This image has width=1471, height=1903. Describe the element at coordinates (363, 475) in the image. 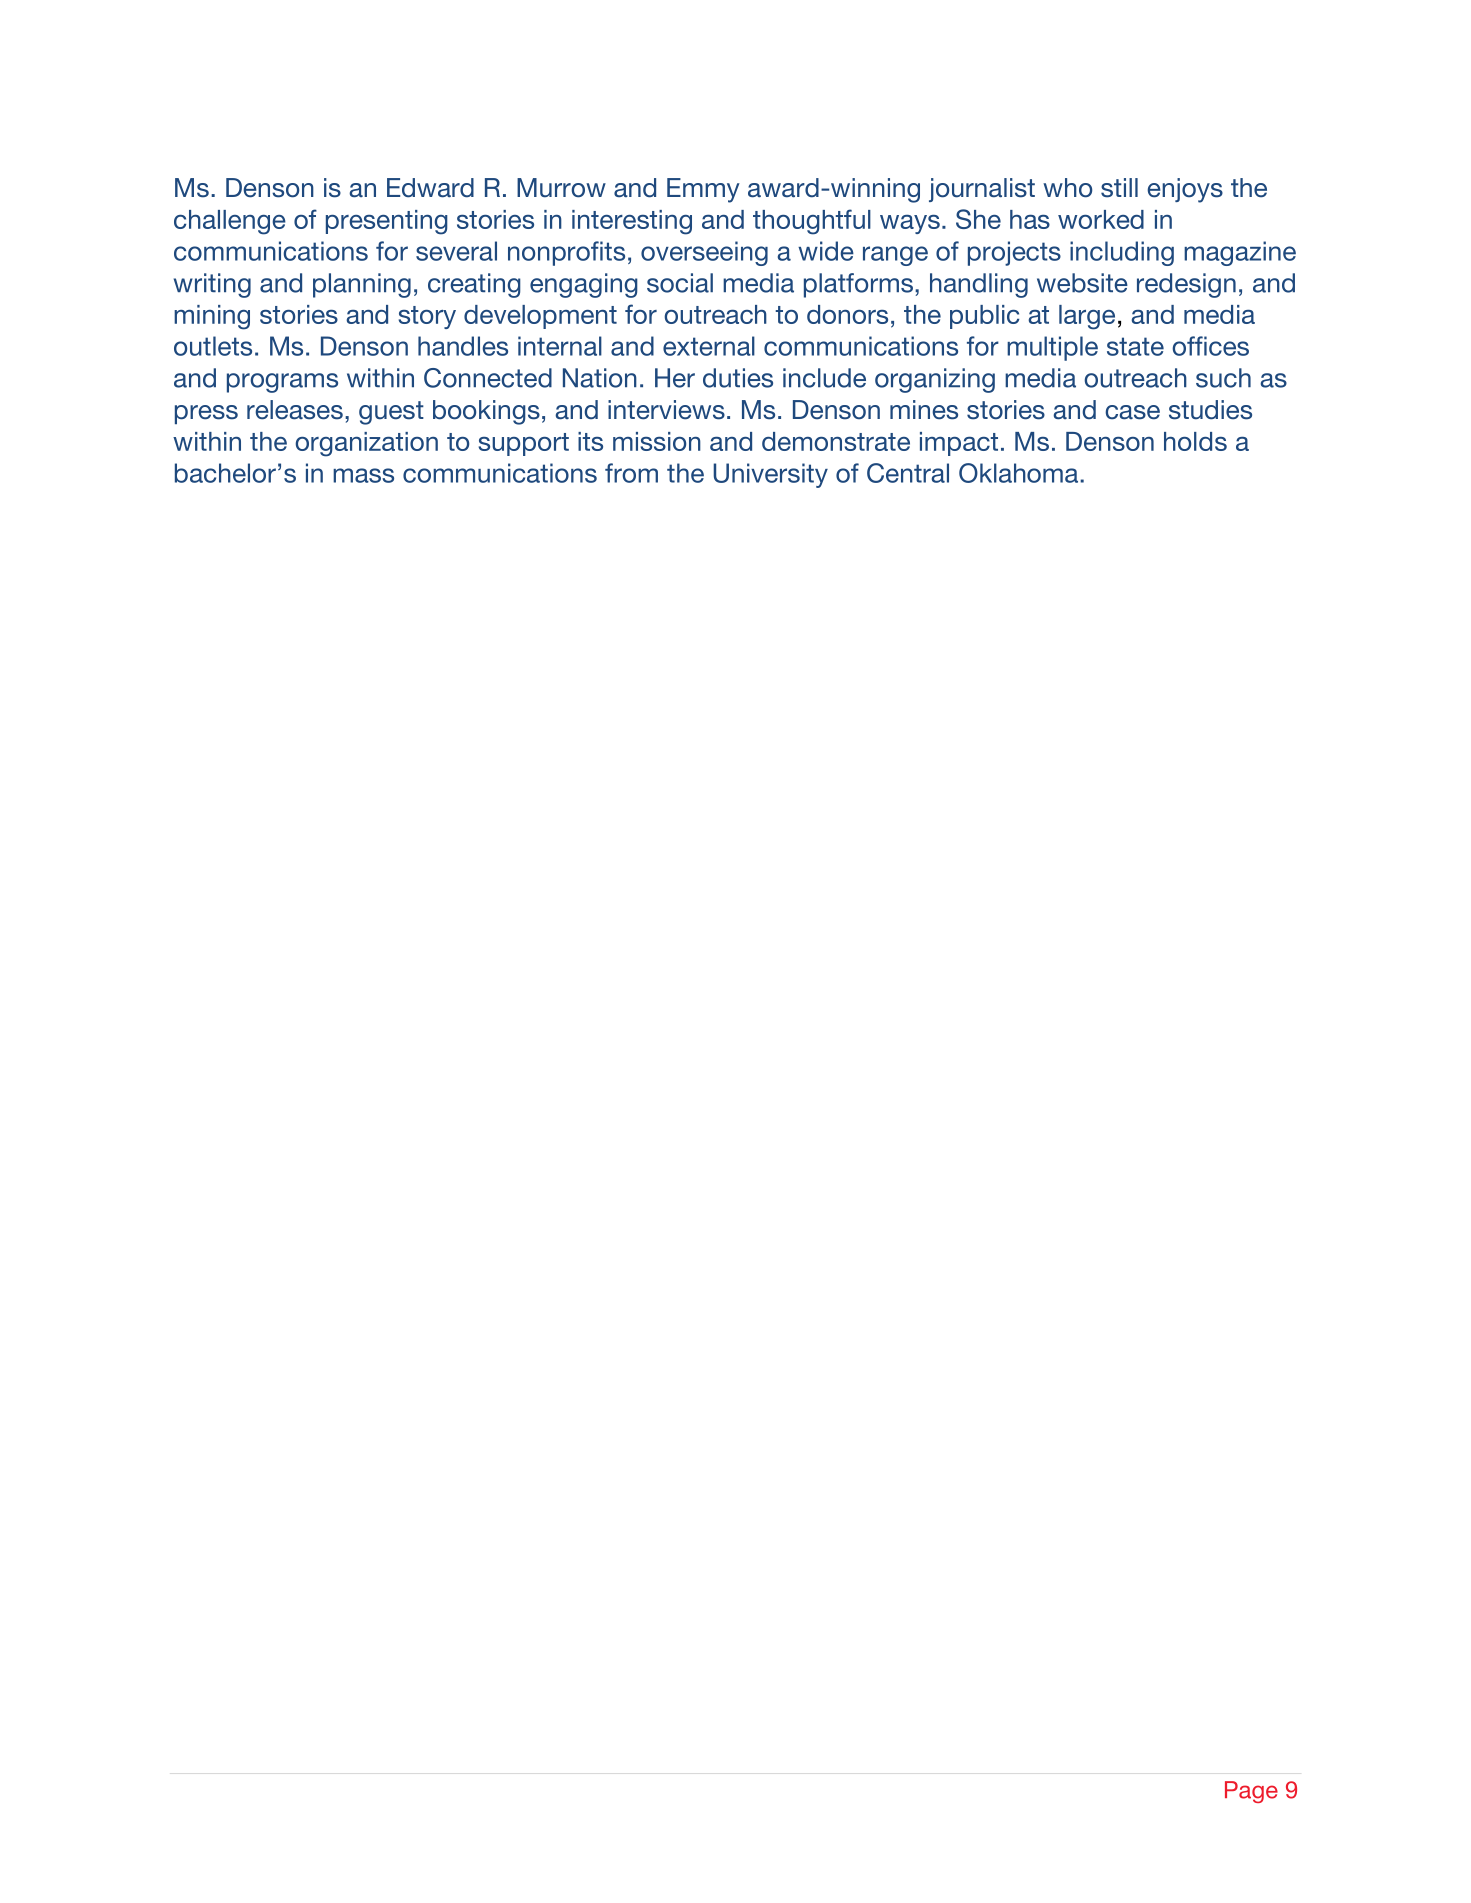

I see `mass` at that location.
